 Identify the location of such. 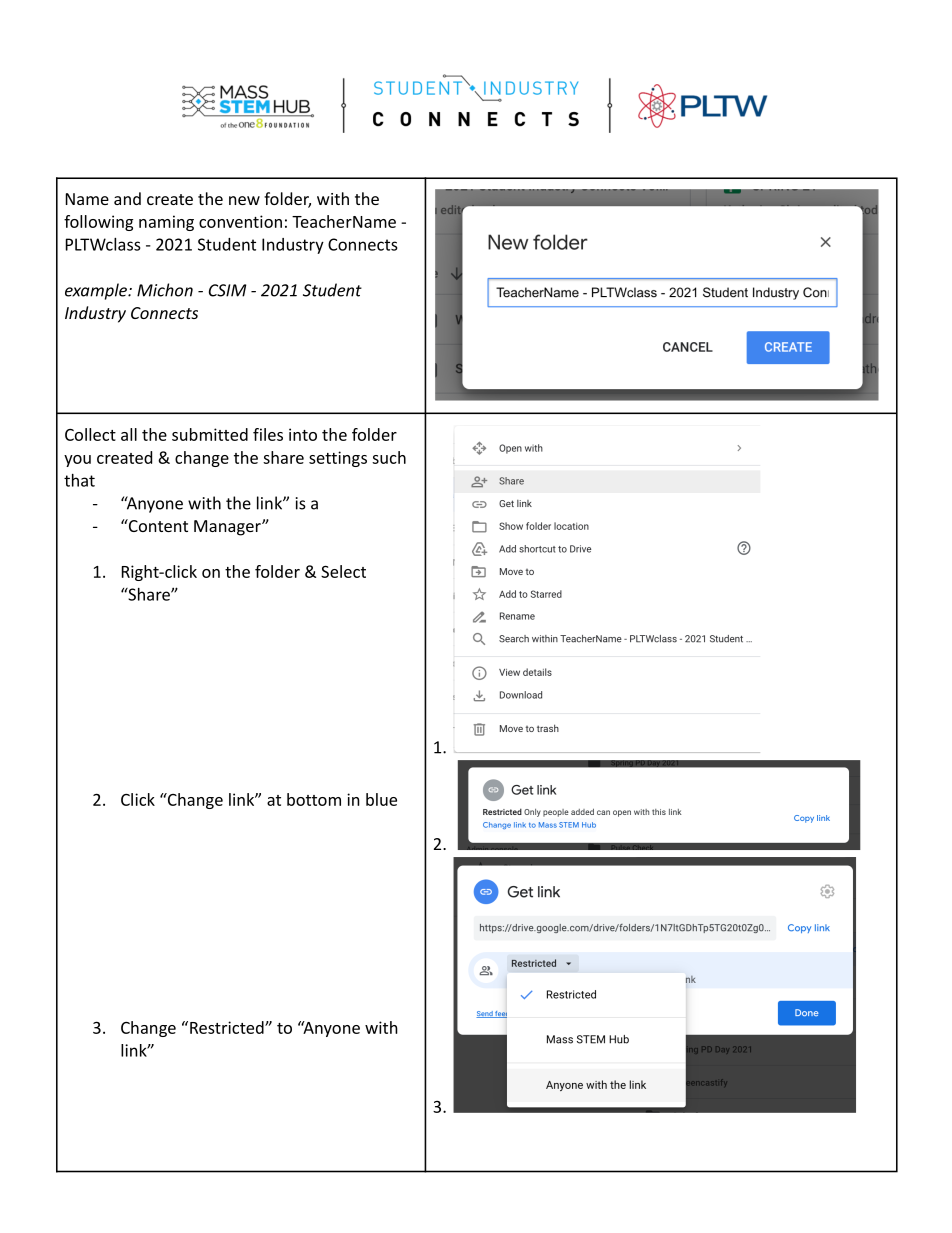
(389, 457).
